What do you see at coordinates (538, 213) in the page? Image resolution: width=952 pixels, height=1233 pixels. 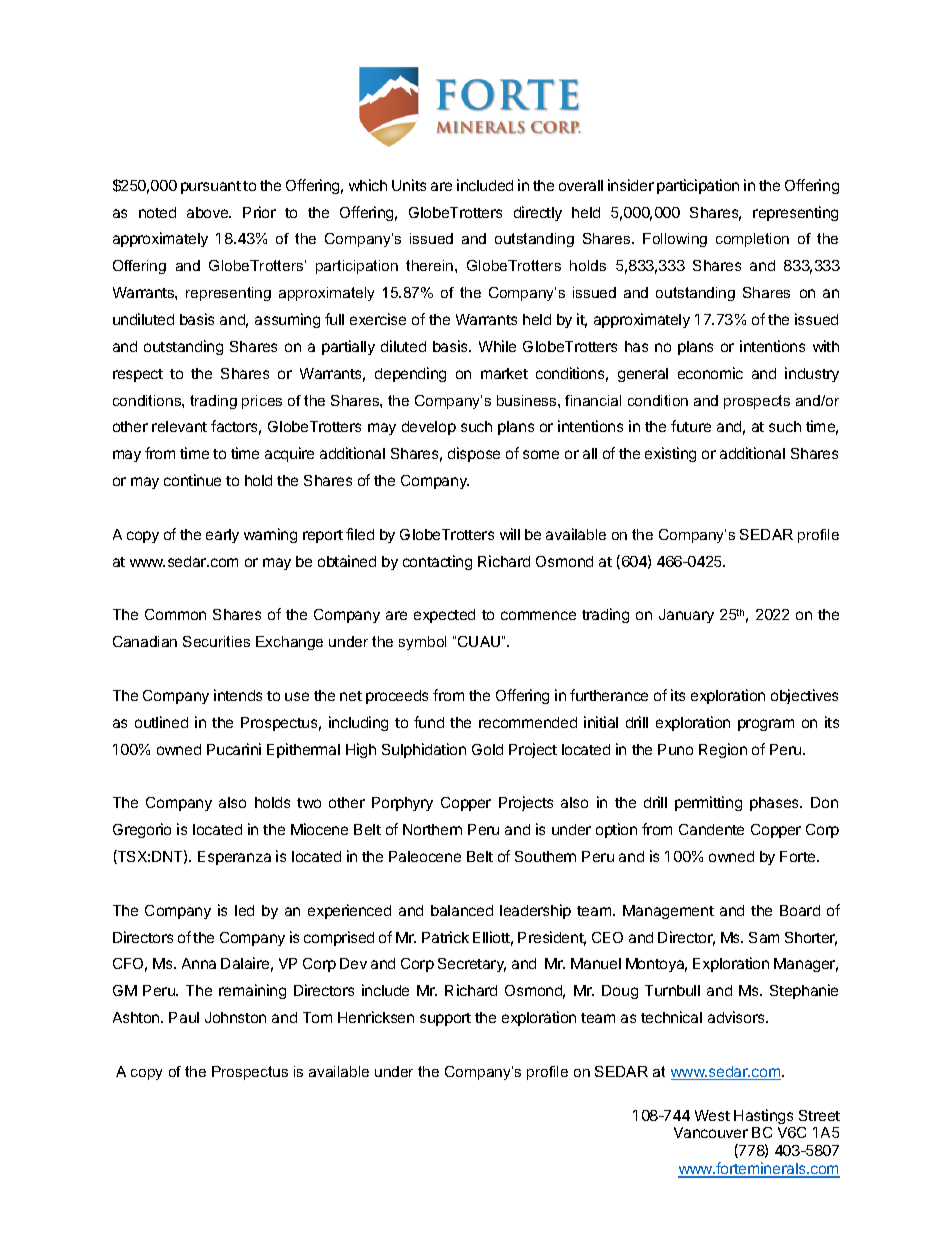 I see `directly` at bounding box center [538, 213].
